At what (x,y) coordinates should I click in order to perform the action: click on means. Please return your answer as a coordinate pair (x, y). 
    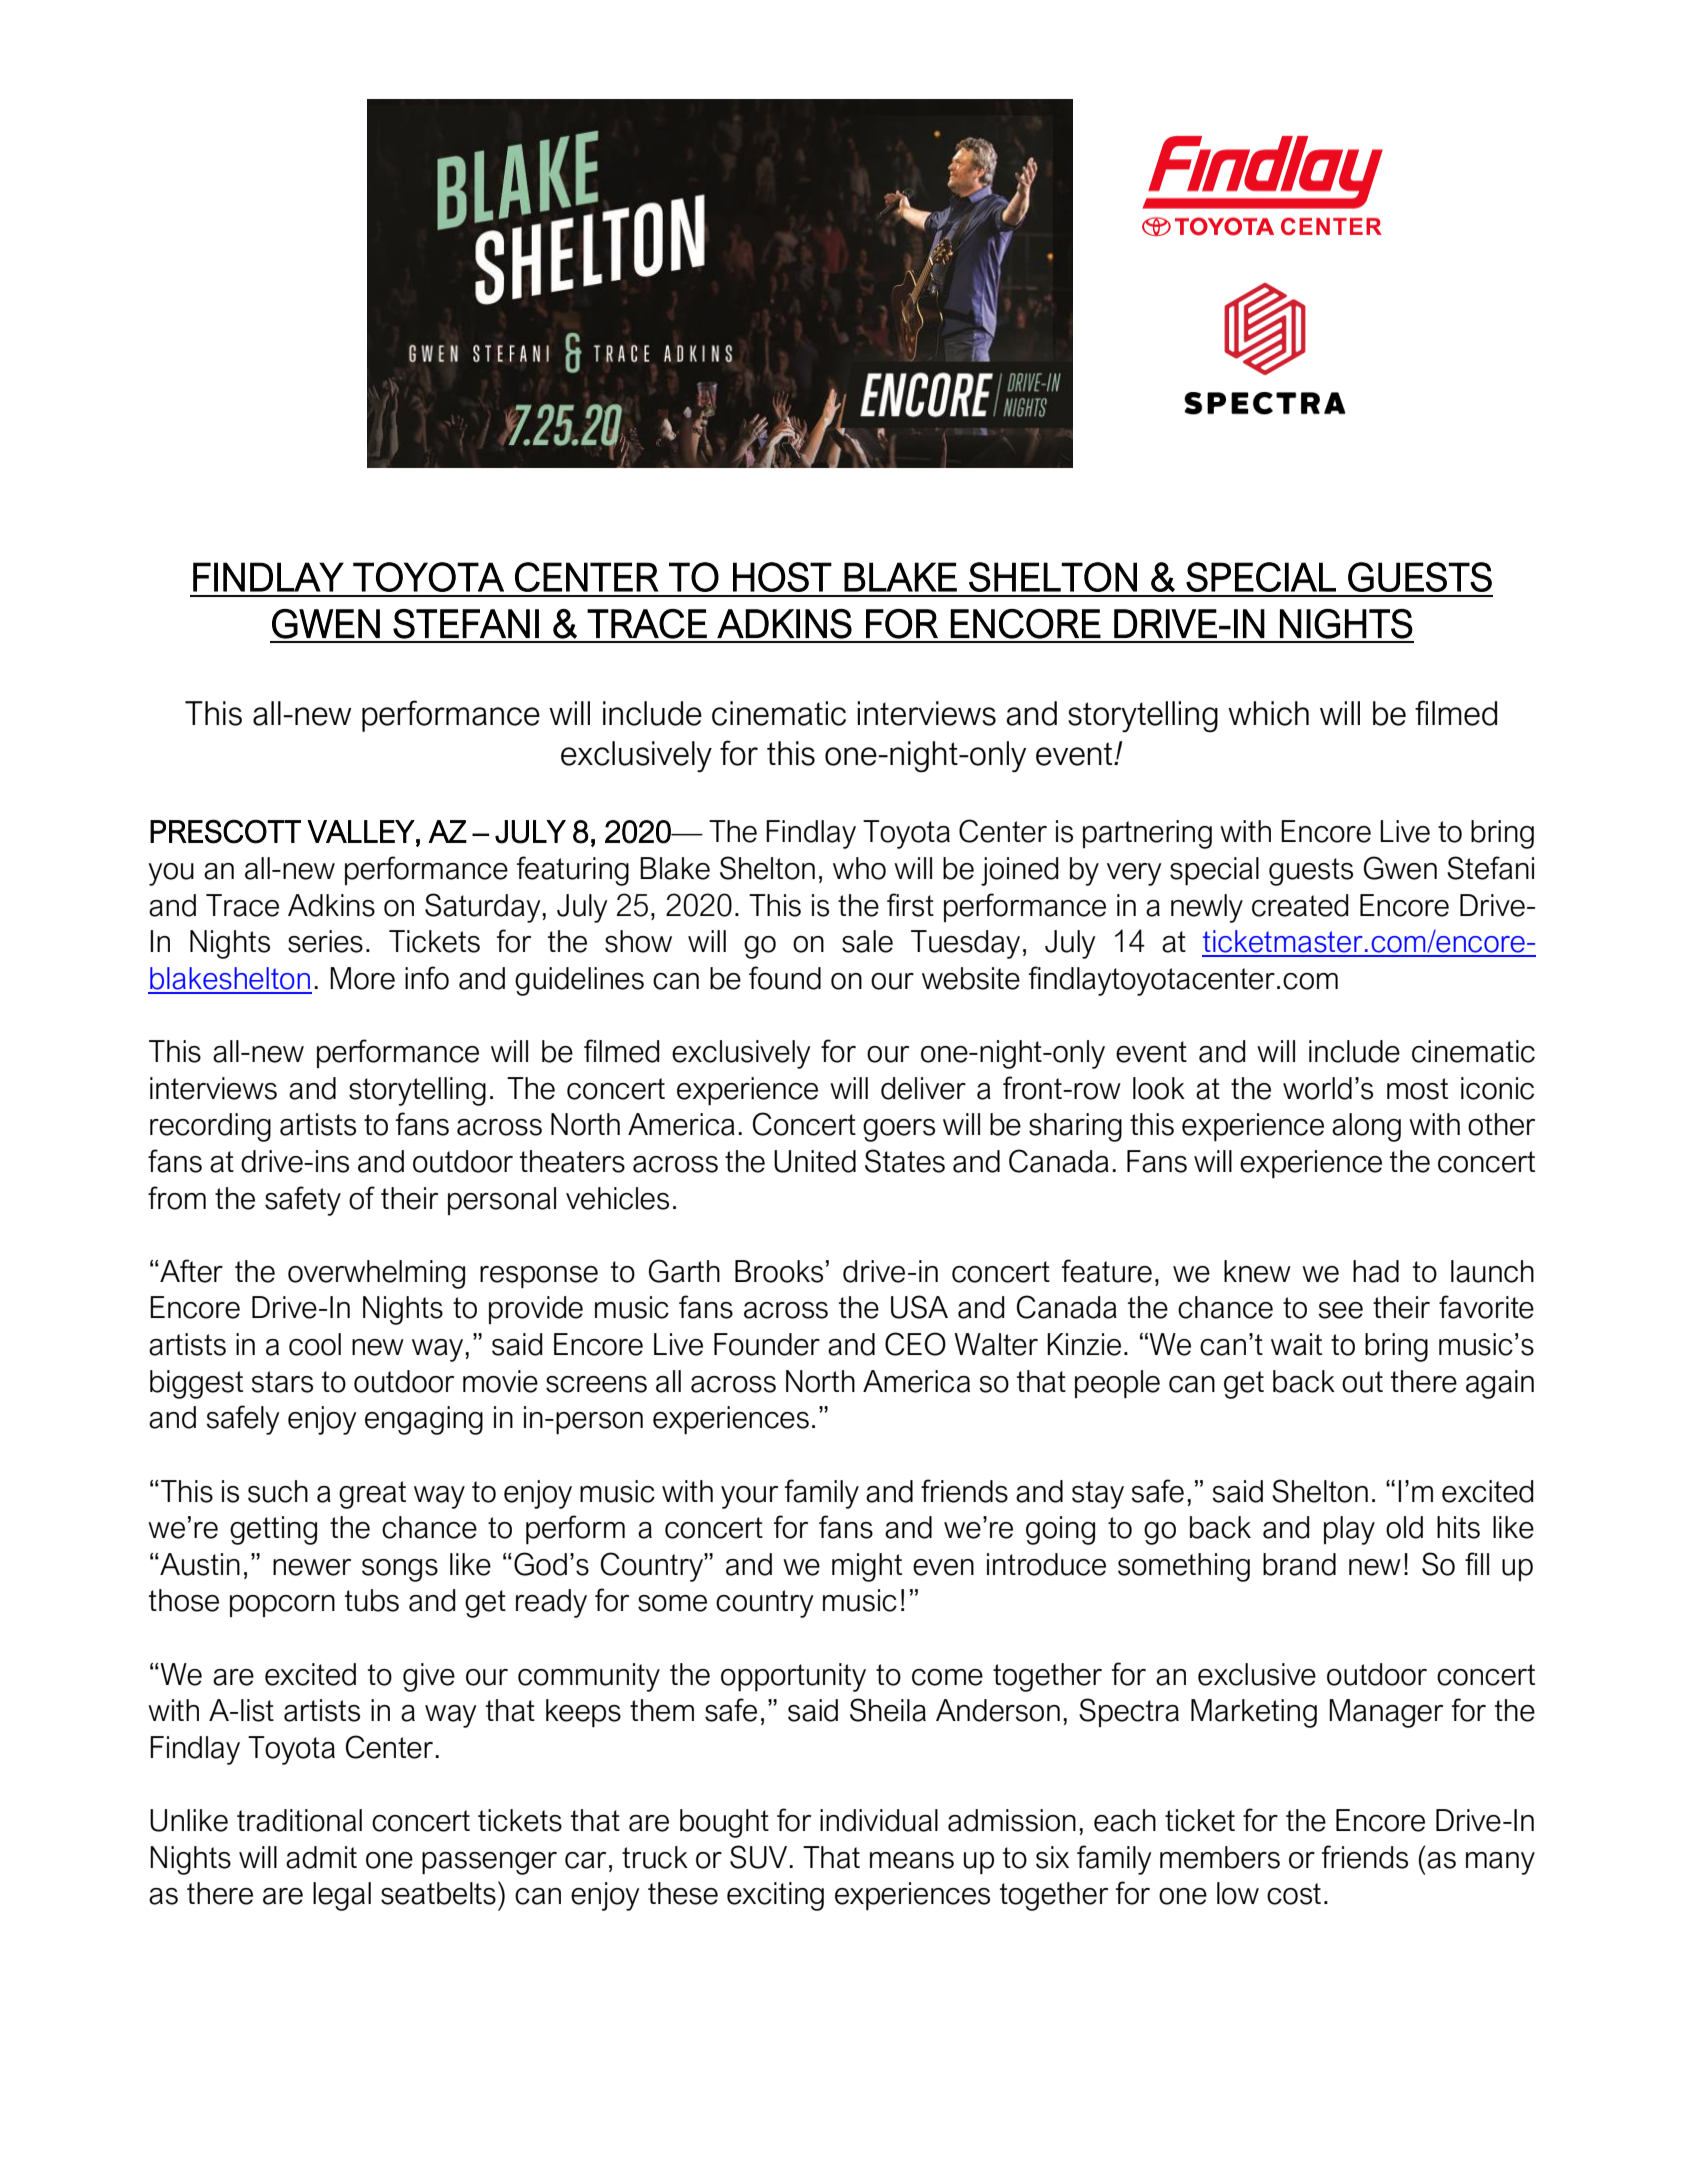
    Looking at the image, I should click on (912, 1860).
